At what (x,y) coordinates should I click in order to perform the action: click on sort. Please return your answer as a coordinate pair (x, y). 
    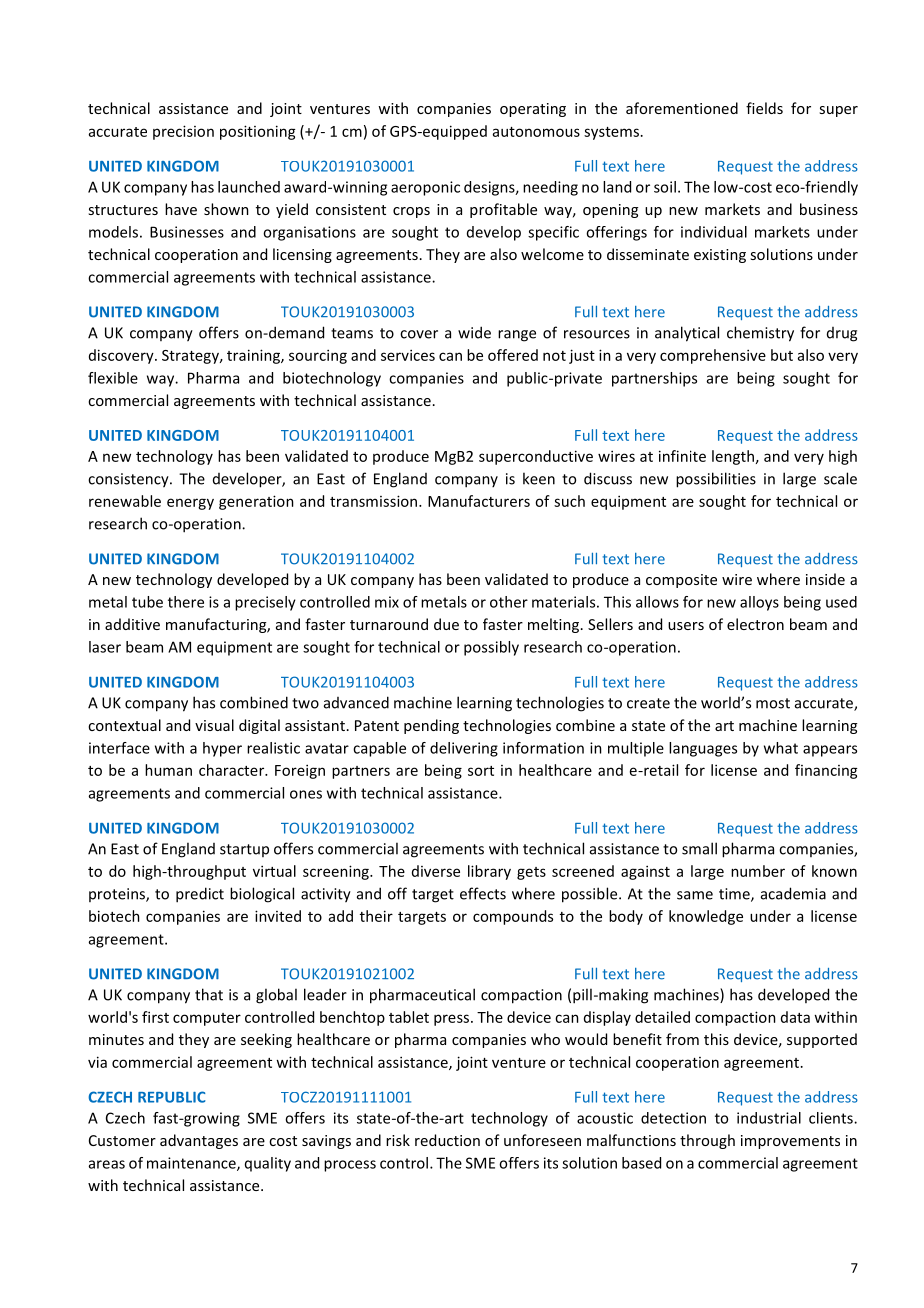
    Looking at the image, I should click on (481, 771).
